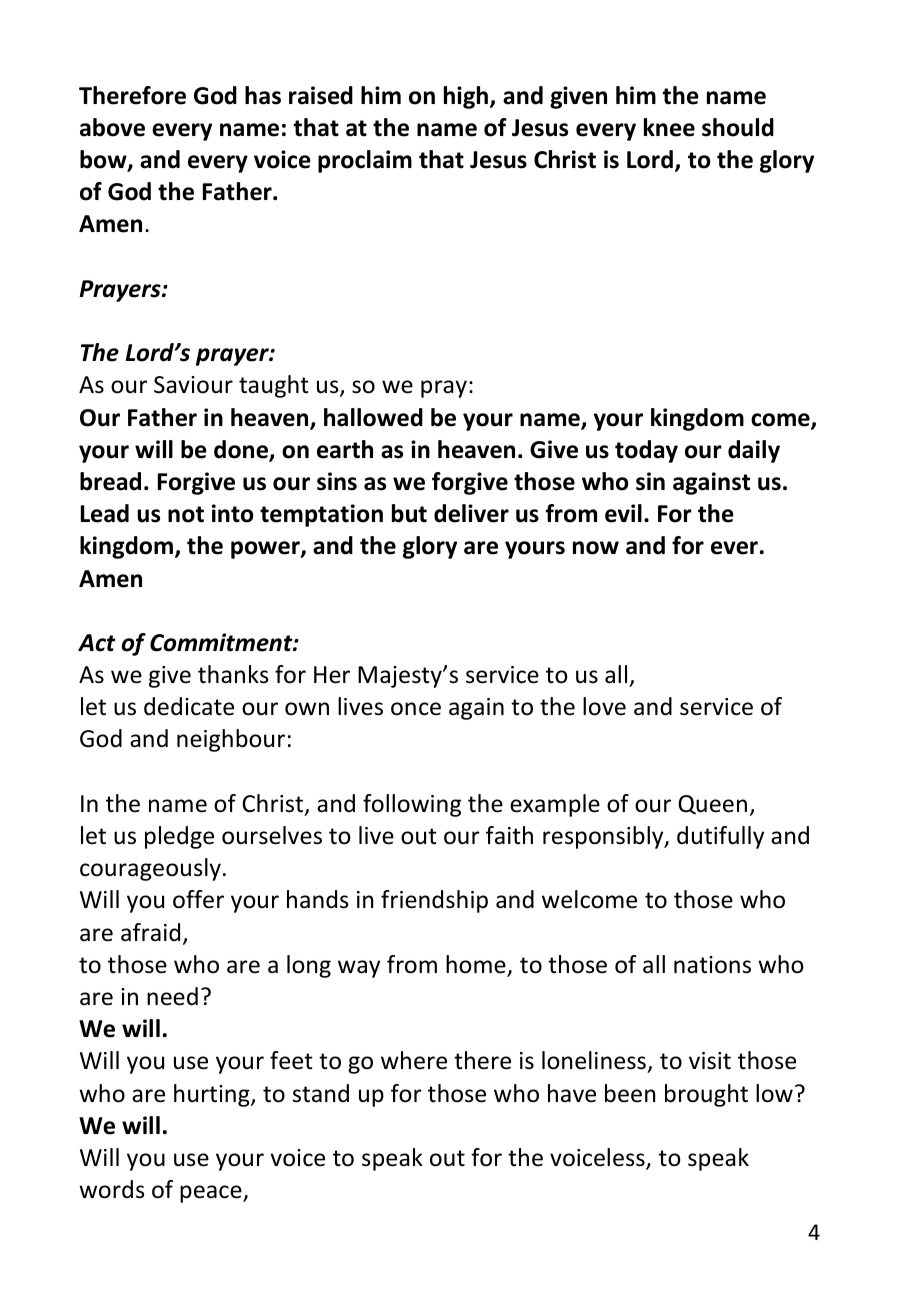 This image has height=1308, width=924. I want to click on high, so click(466, 97).
